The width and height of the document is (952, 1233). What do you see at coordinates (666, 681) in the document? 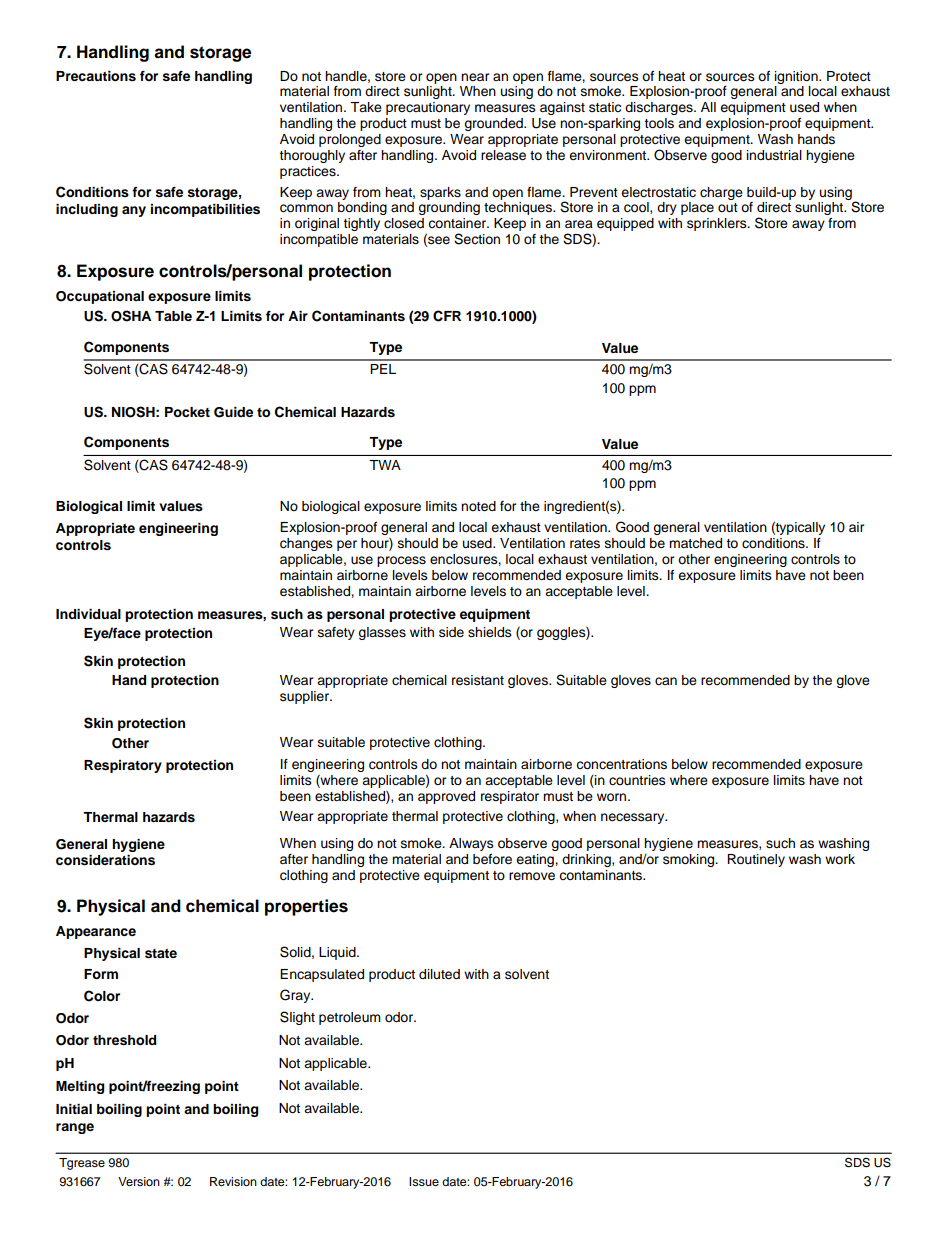
I see `can` at bounding box center [666, 681].
